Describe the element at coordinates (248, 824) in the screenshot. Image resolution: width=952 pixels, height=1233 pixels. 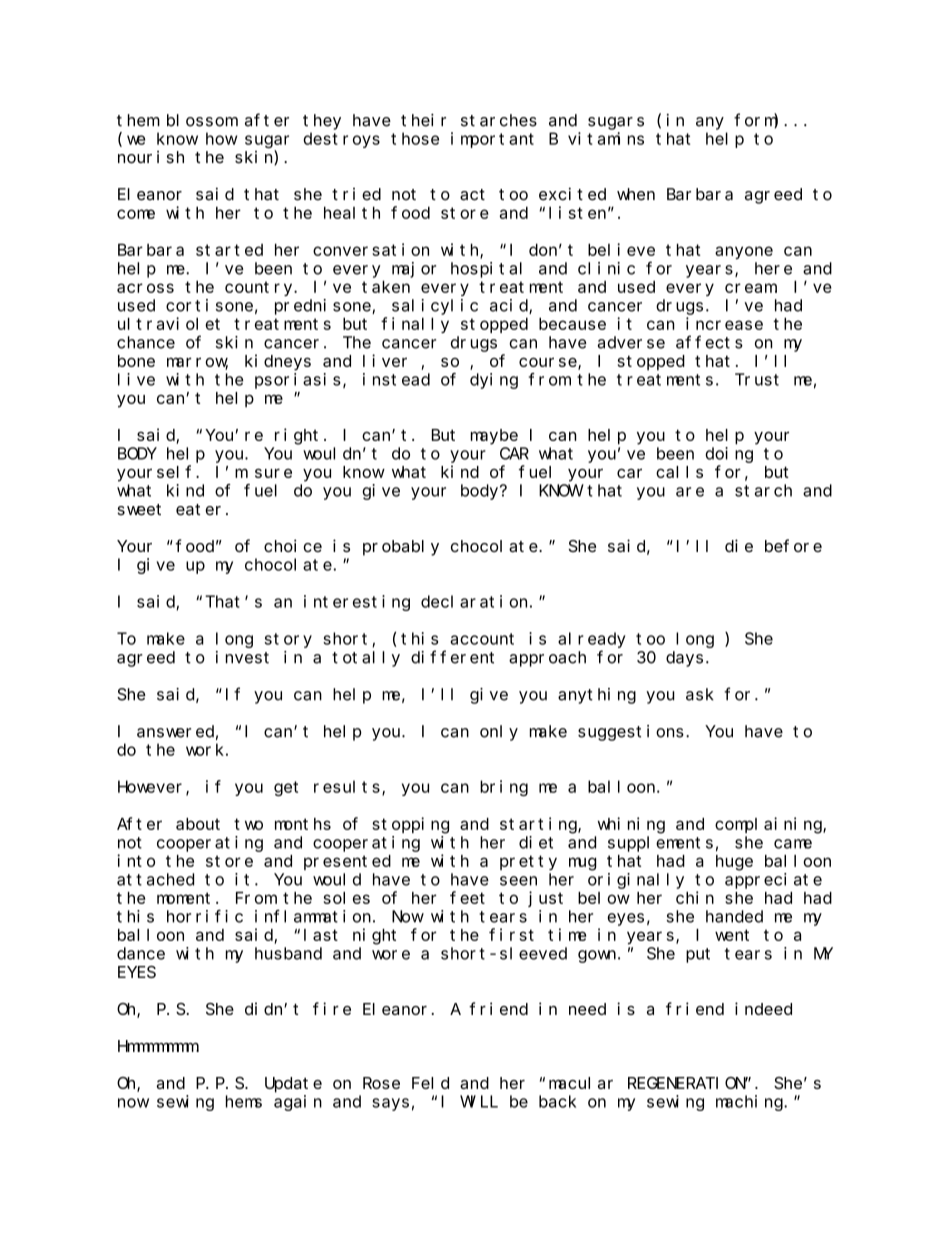
I see `two` at that location.
